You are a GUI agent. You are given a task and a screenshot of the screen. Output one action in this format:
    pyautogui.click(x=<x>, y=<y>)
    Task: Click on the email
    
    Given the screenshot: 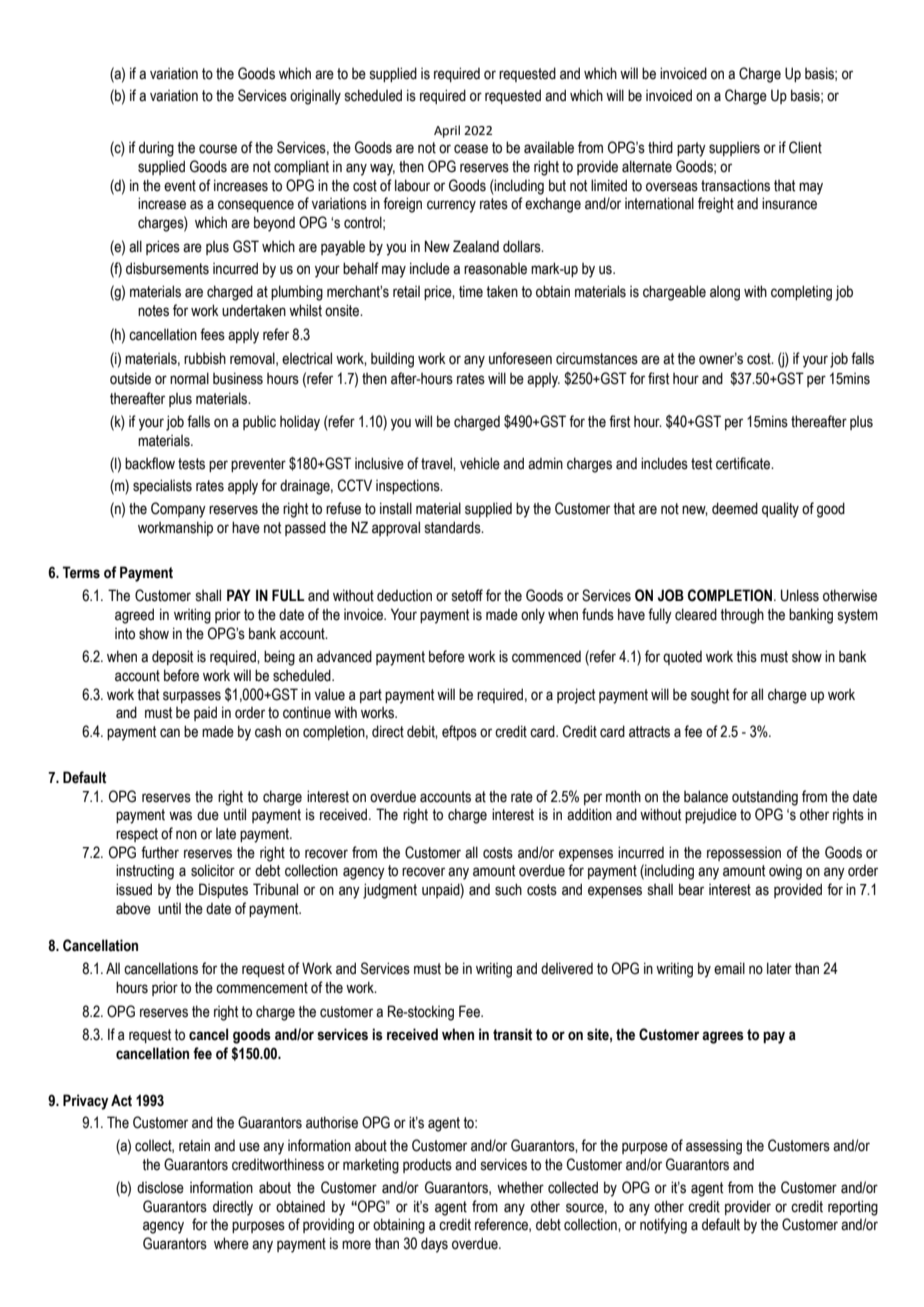 What is the action you would take?
    pyautogui.click(x=729, y=968)
